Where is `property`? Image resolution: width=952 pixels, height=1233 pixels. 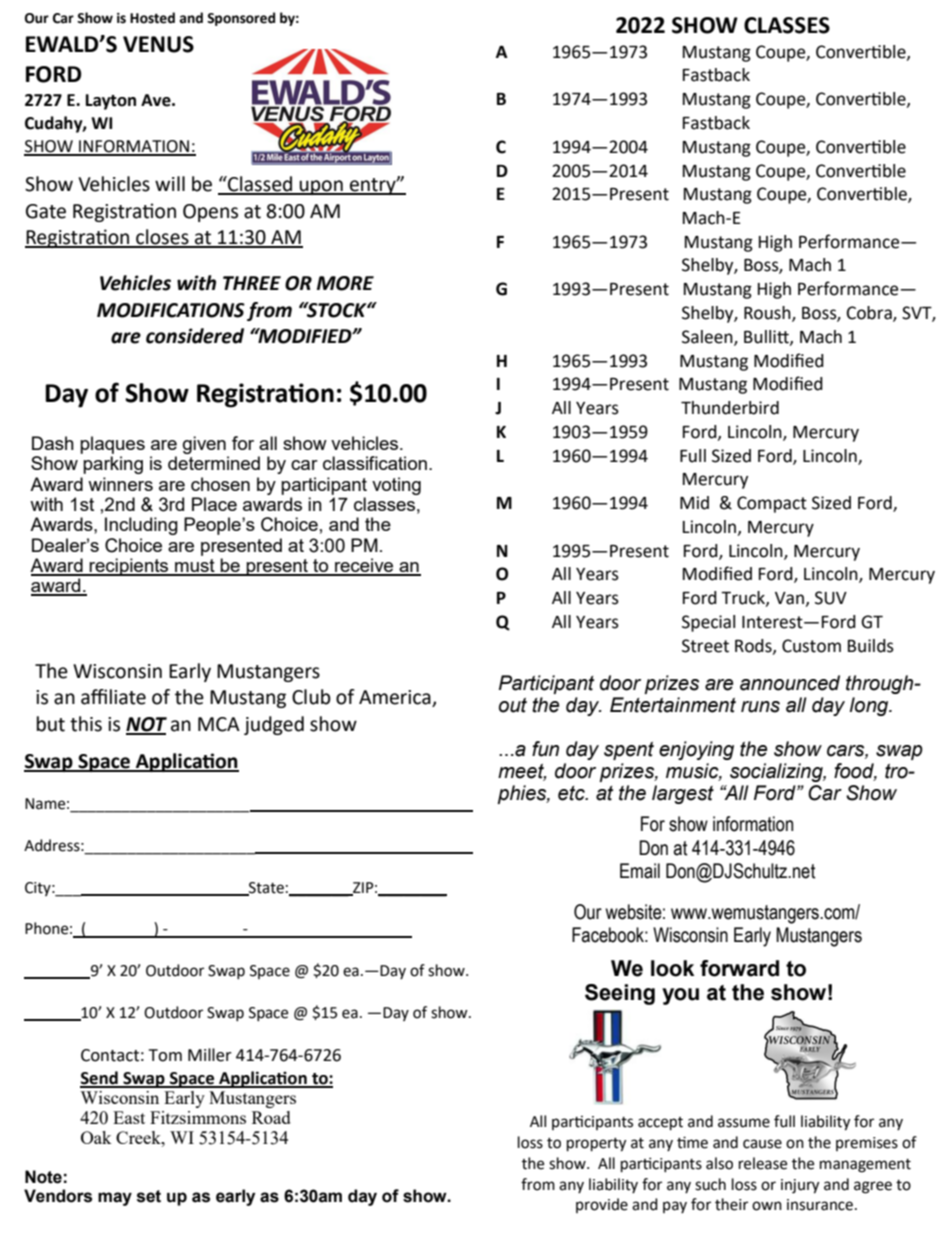
property is located at coordinates (596, 1145).
